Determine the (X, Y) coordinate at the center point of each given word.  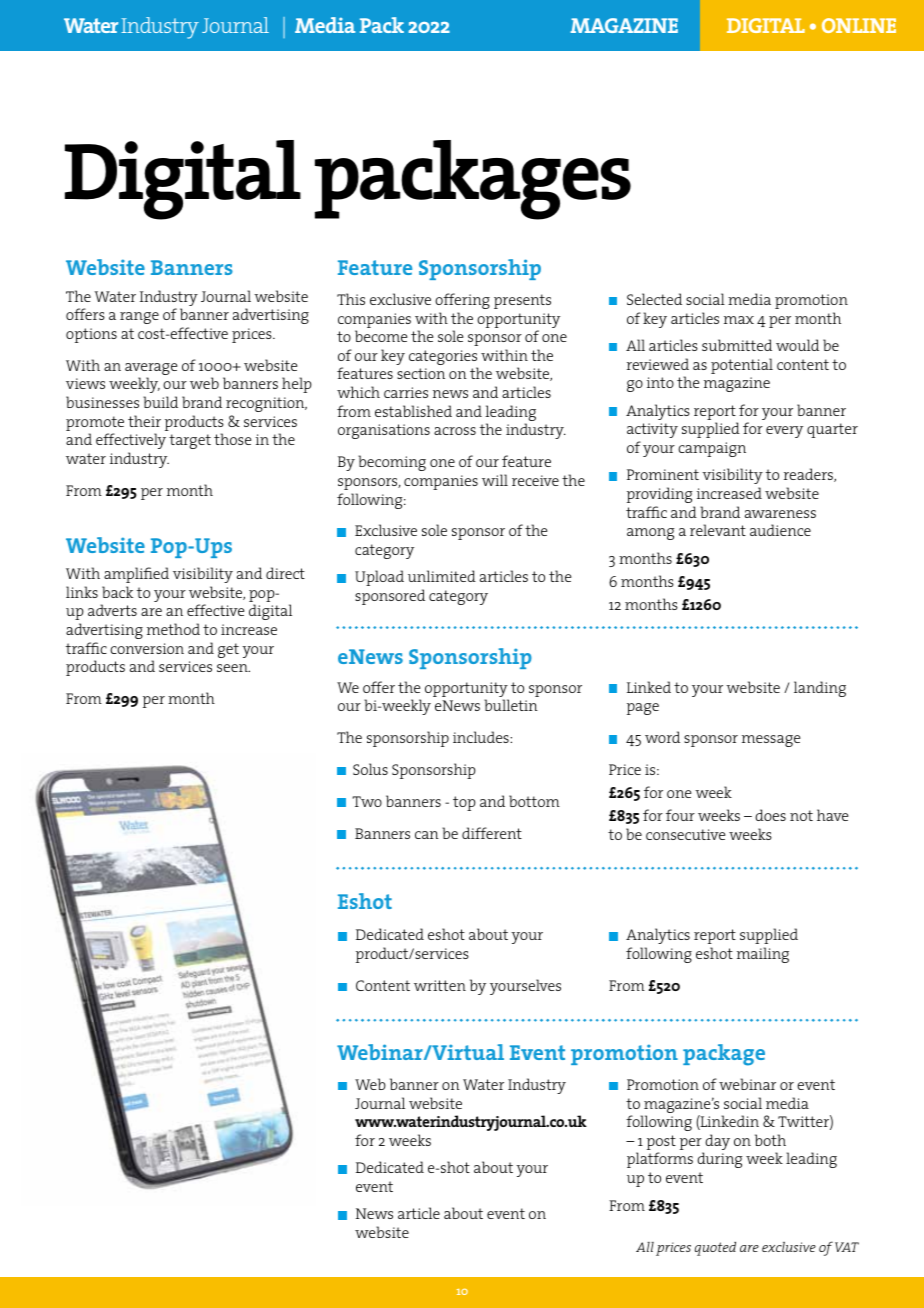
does (770, 815)
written (440, 985)
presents (522, 301)
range (139, 318)
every (784, 432)
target (190, 441)
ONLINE (859, 25)
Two (367, 801)
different (492, 833)
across (455, 431)
